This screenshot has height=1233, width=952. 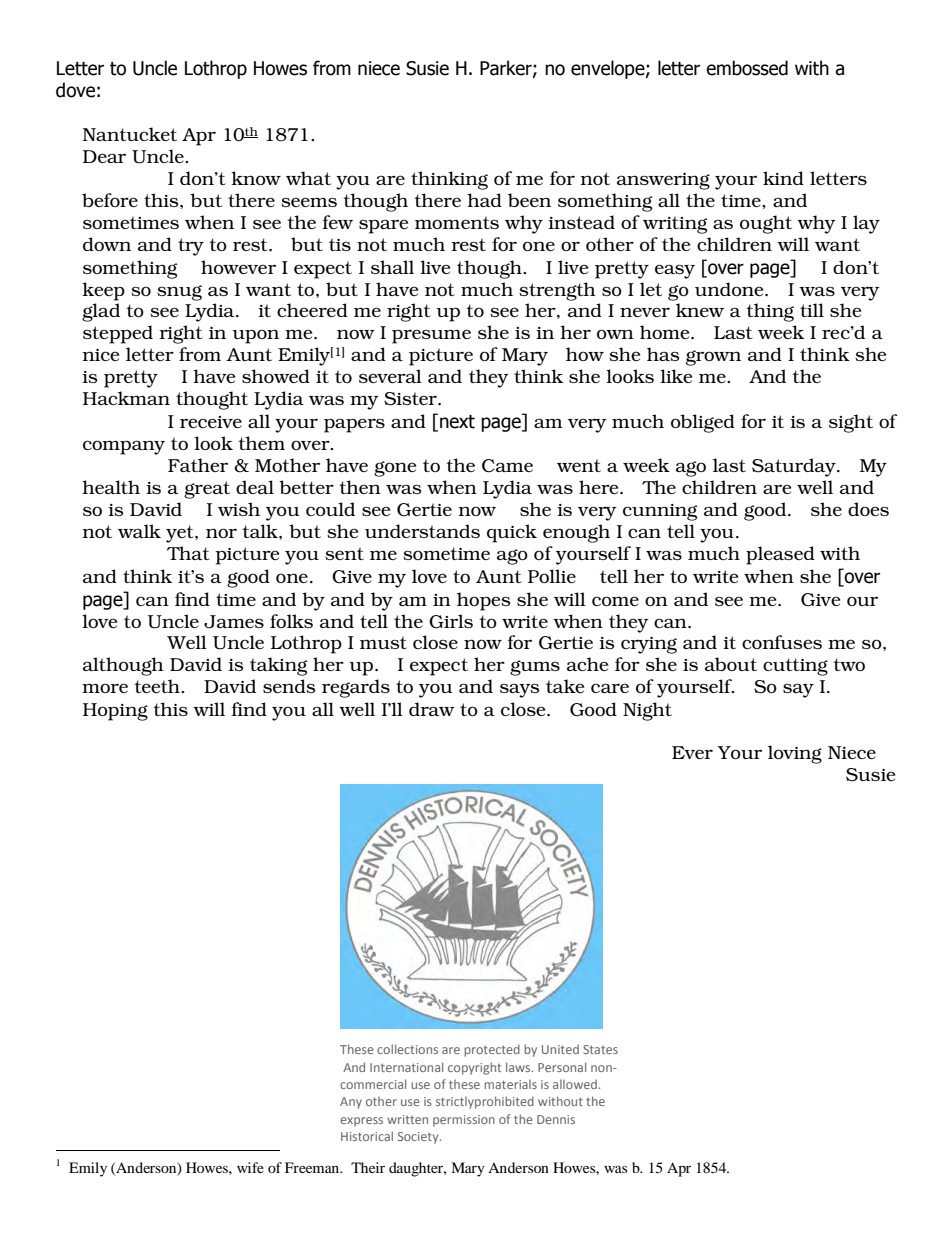 What do you see at coordinates (600, 1049) in the screenshot?
I see `States` at bounding box center [600, 1049].
